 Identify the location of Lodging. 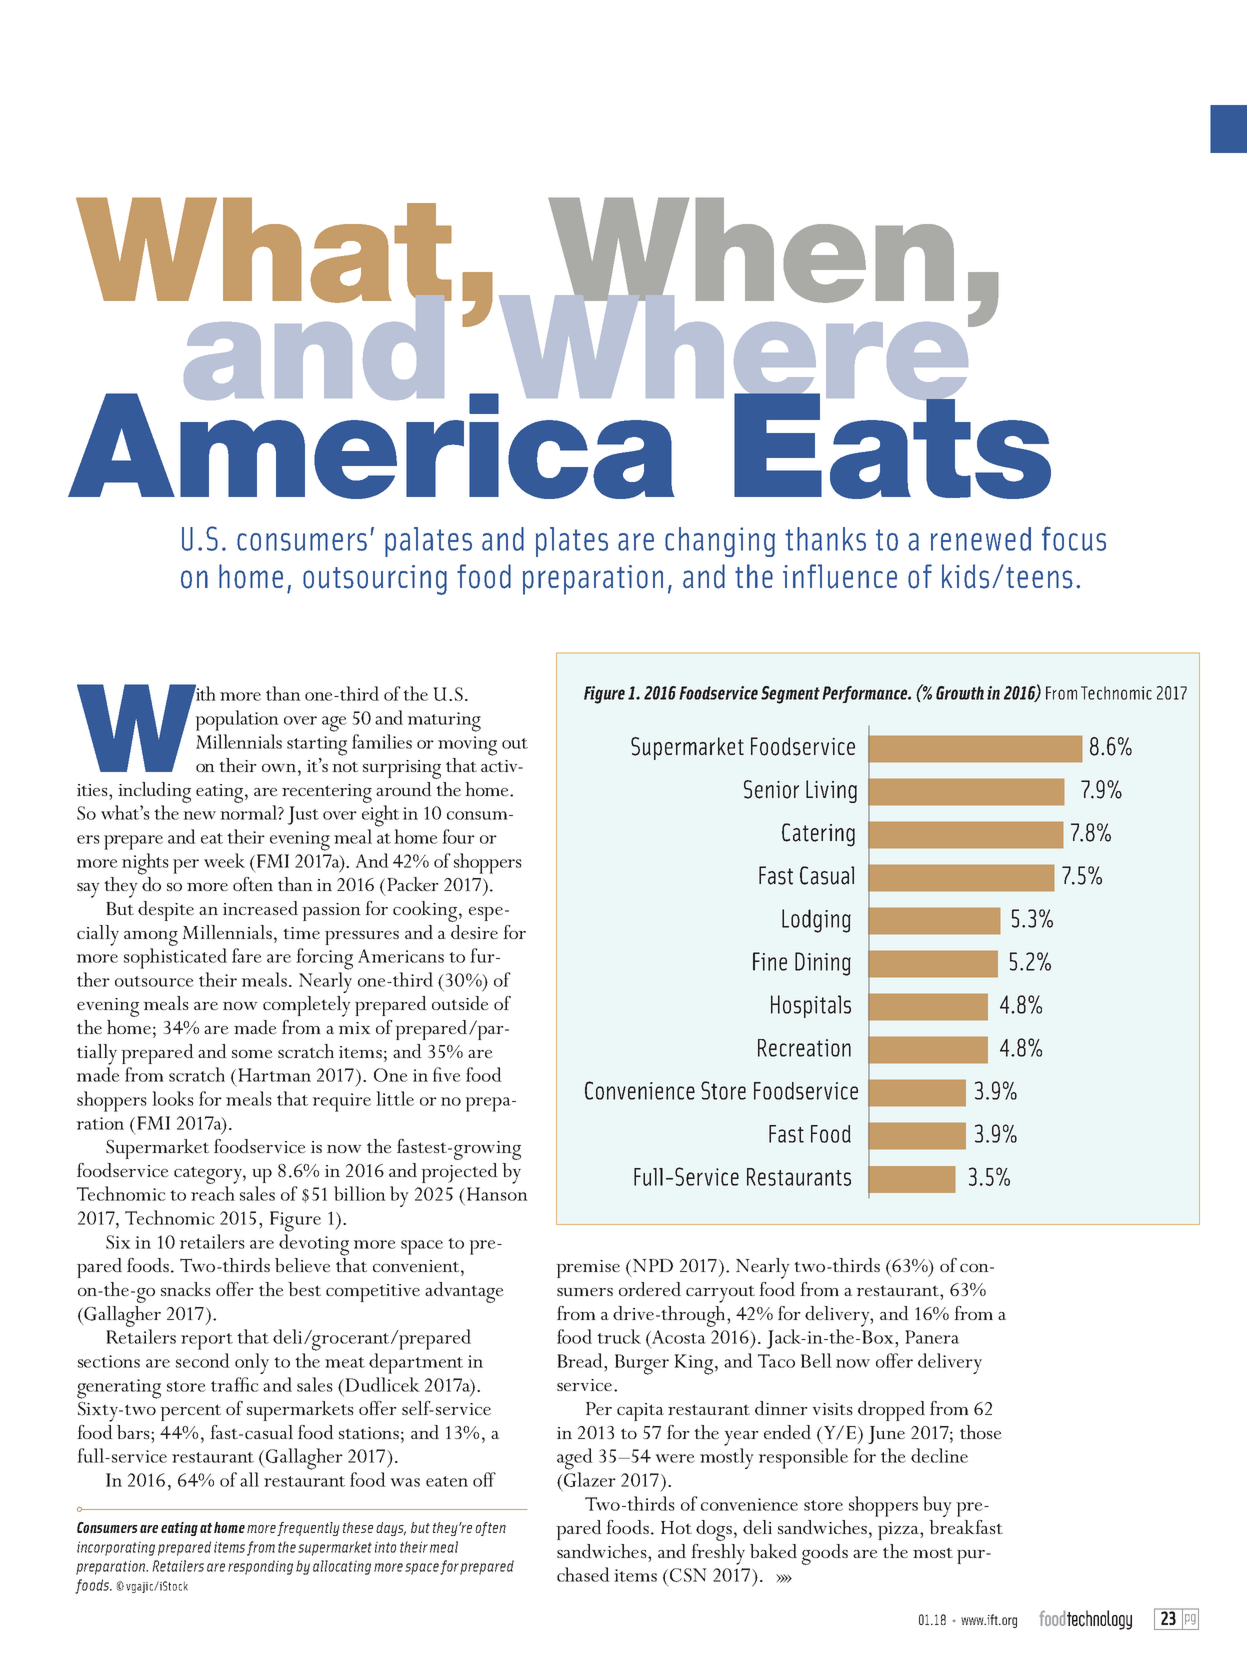
(816, 921).
